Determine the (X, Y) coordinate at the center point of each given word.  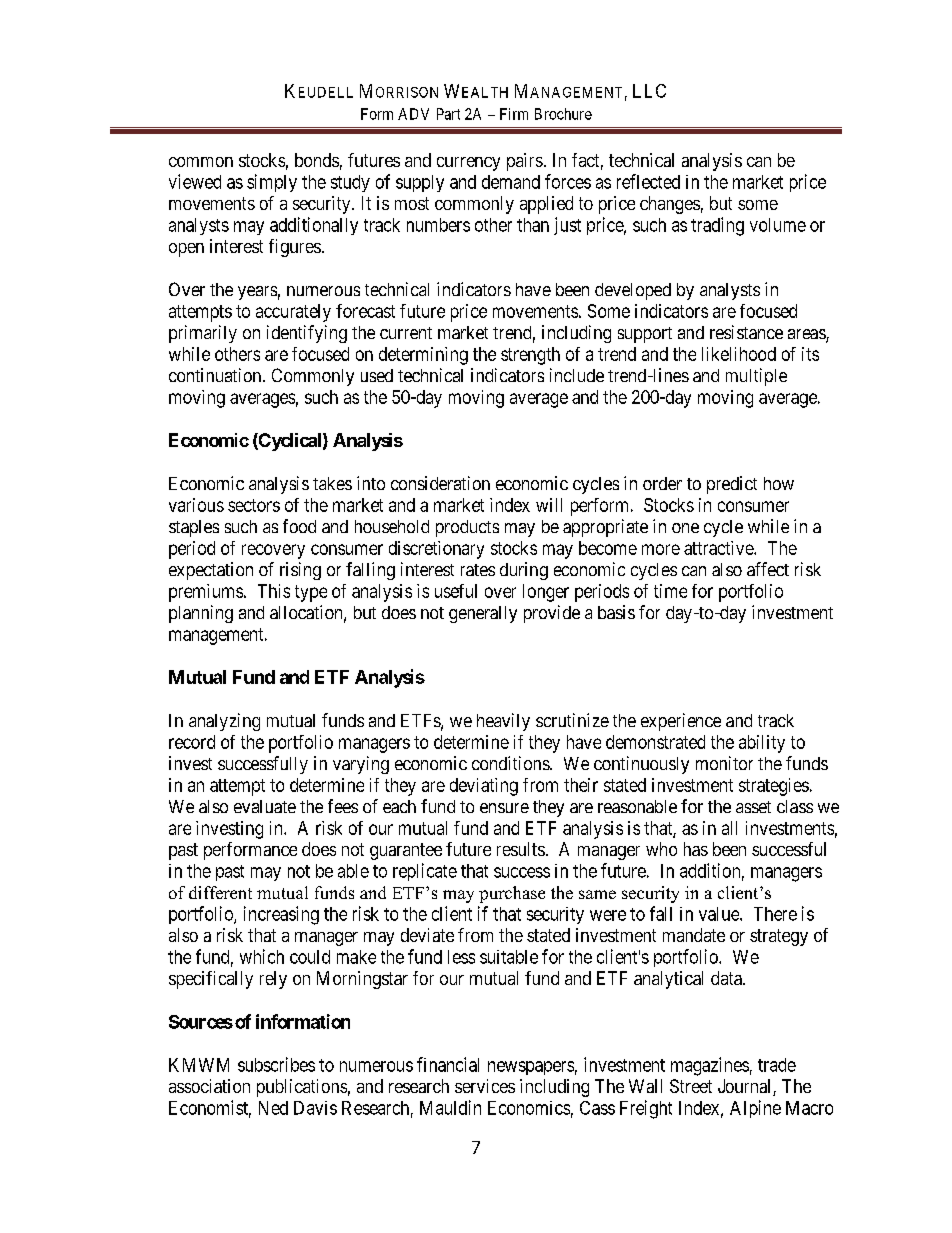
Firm (514, 114)
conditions (511, 763)
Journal (746, 1087)
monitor (724, 763)
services (485, 1086)
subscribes (276, 1064)
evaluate (265, 806)
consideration (440, 483)
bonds (317, 160)
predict (732, 485)
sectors (254, 505)
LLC (649, 91)
